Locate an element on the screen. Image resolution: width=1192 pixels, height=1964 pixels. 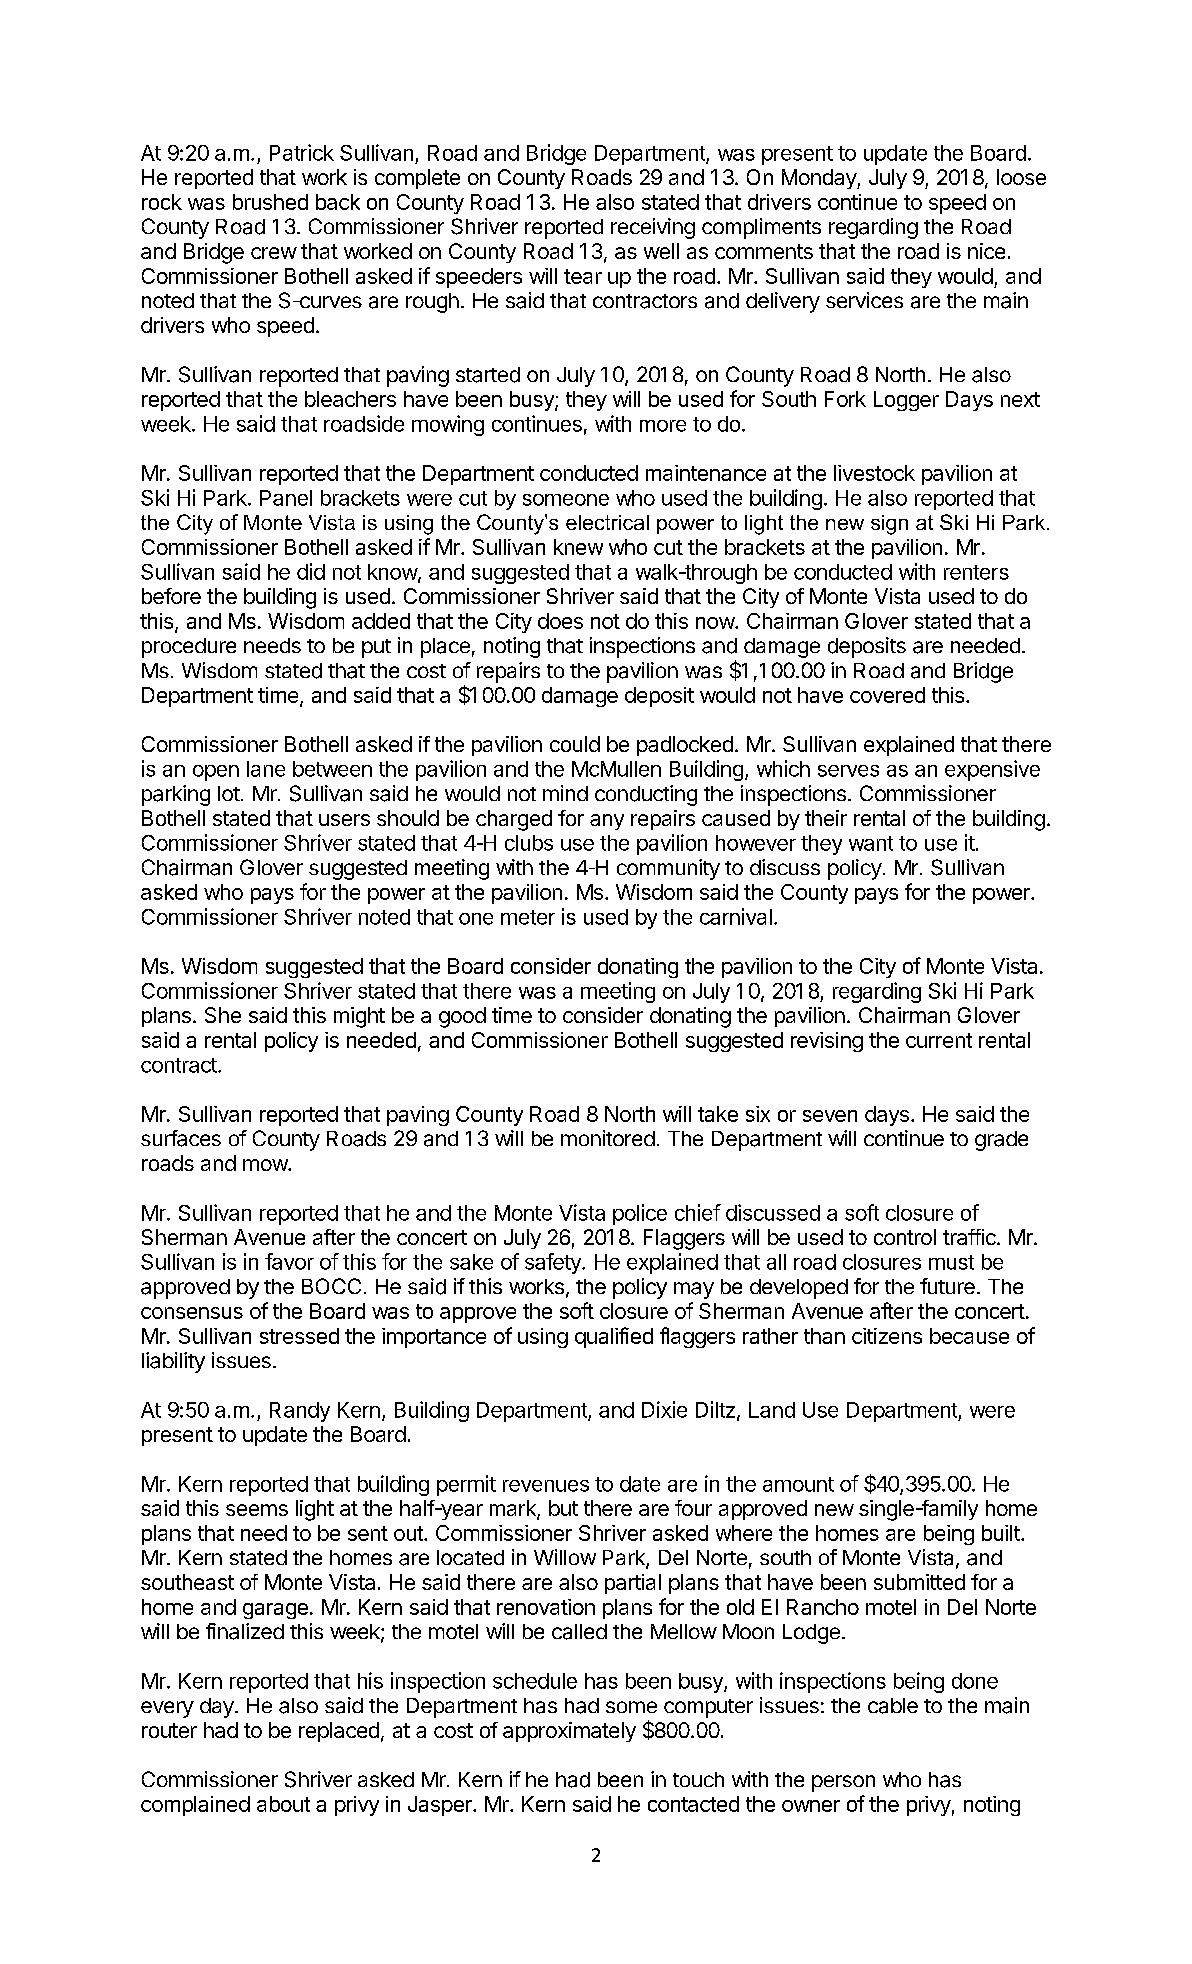
receiving is located at coordinates (653, 228).
